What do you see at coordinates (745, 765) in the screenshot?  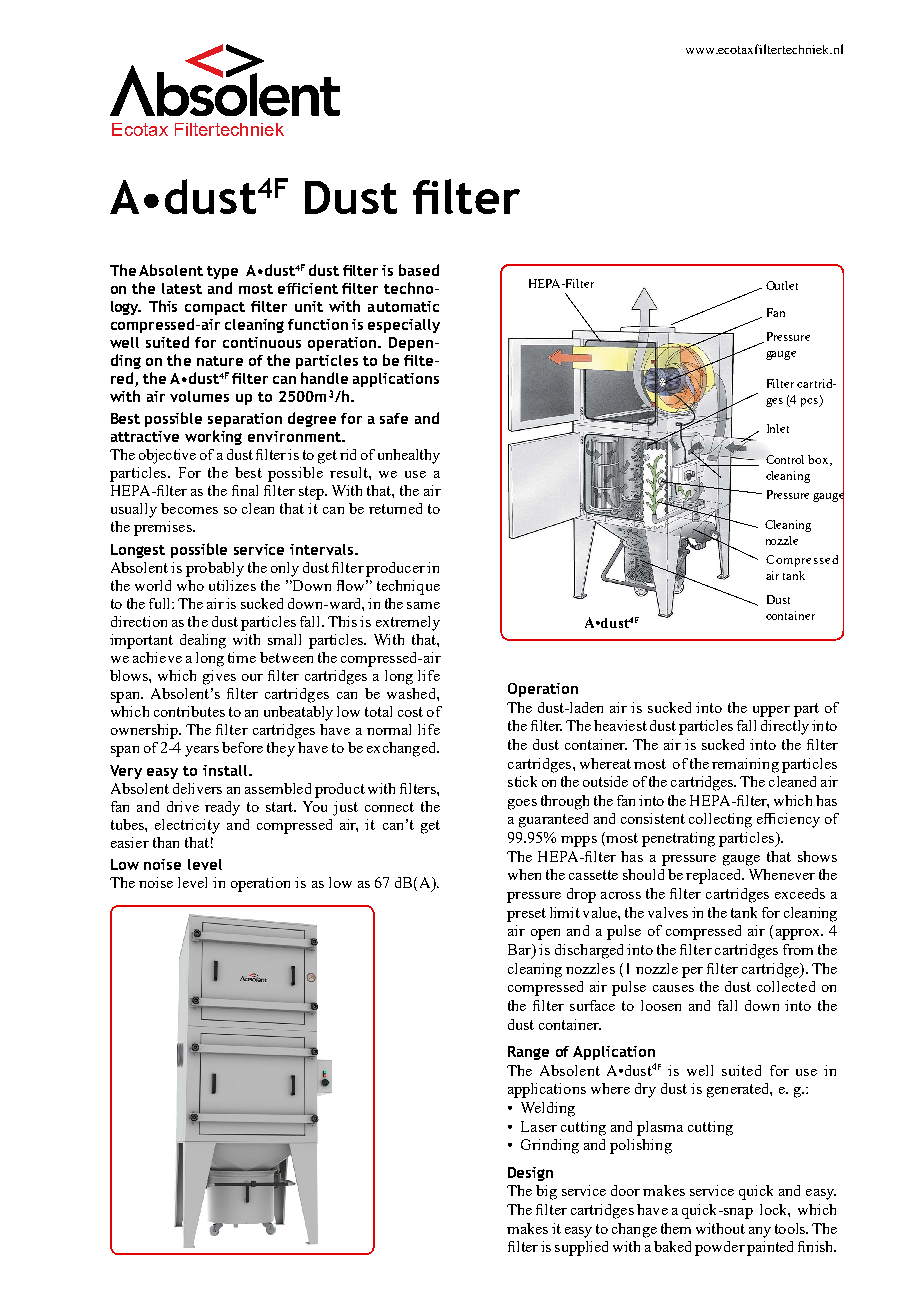 I see `remaining` at bounding box center [745, 765].
